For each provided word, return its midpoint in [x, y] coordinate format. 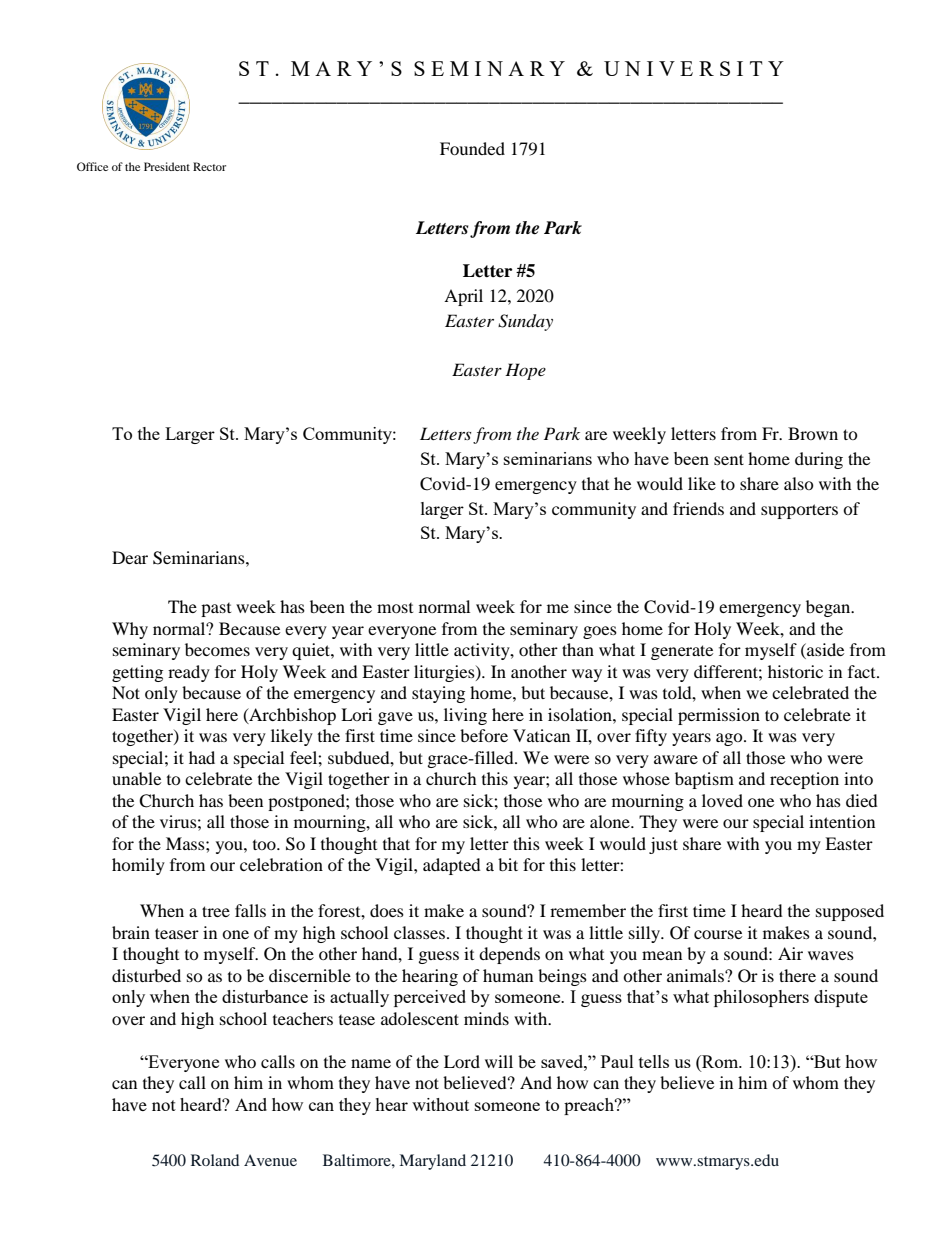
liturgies [445, 673]
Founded [472, 148]
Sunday [525, 322]
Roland [215, 1160]
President [167, 166]
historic [795, 671]
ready [189, 673]
